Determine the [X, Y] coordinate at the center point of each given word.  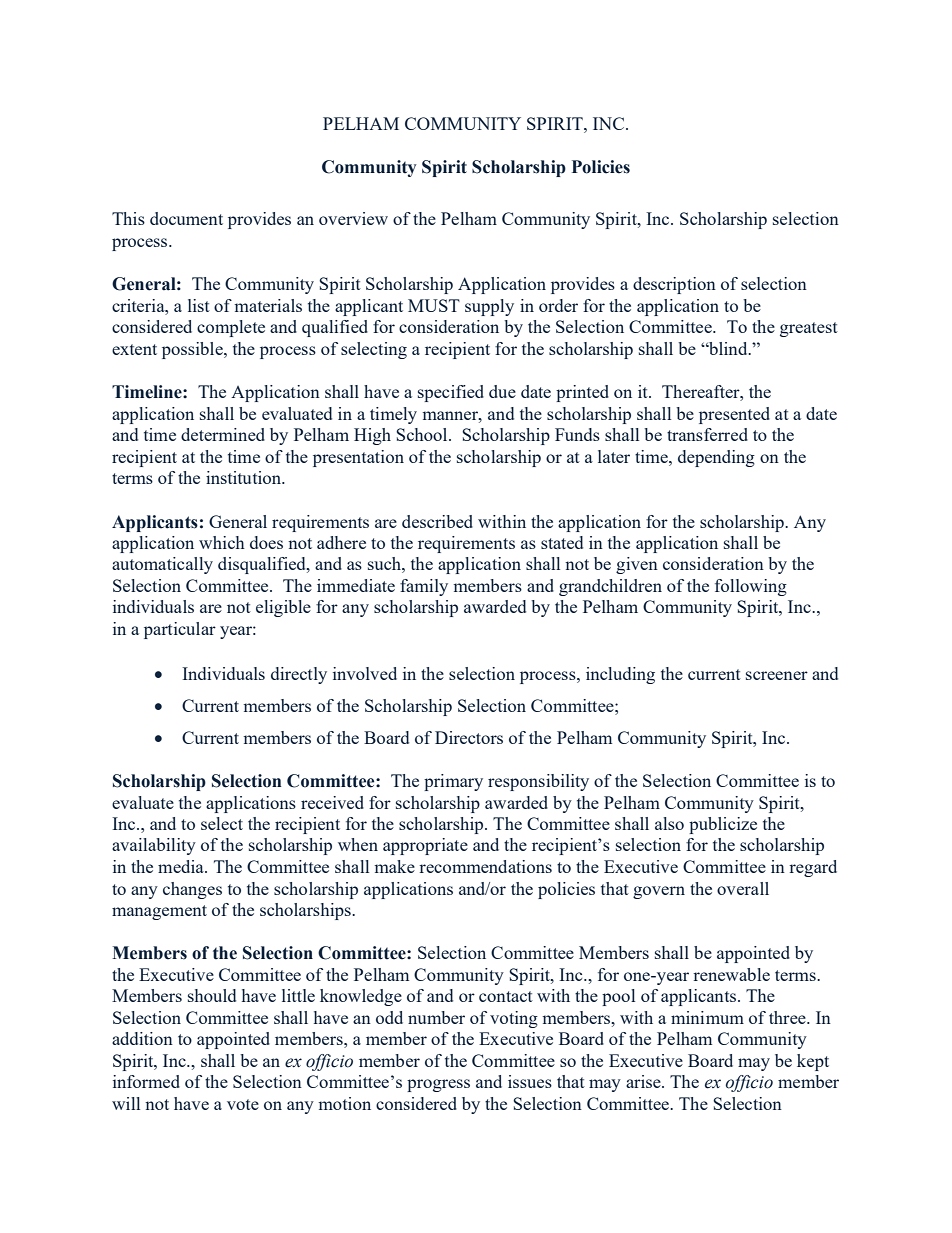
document [186, 218]
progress [438, 1085]
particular [180, 630]
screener [777, 675]
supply [489, 307]
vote [243, 1104]
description [674, 285]
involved [365, 673]
